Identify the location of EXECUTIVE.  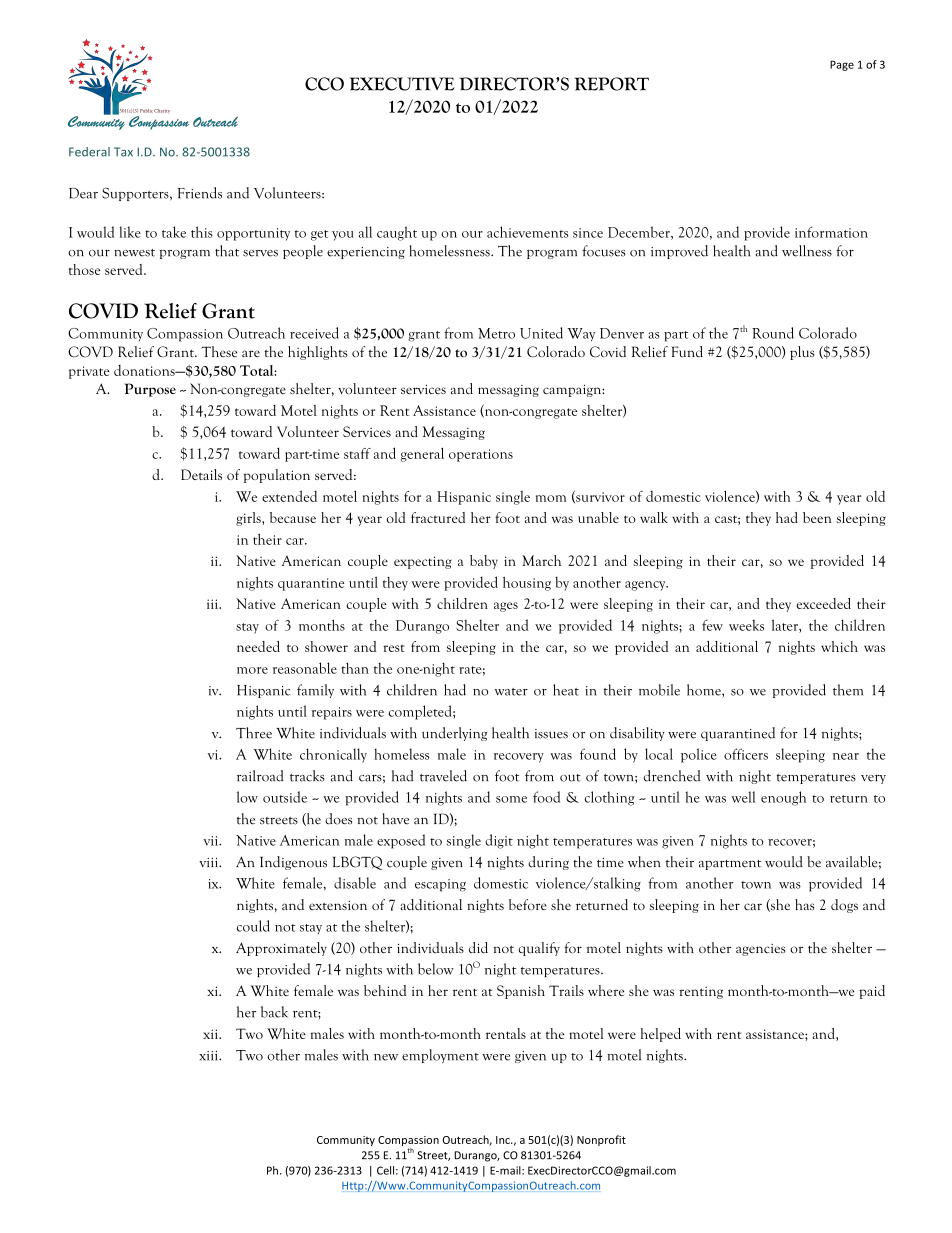
(402, 84).
